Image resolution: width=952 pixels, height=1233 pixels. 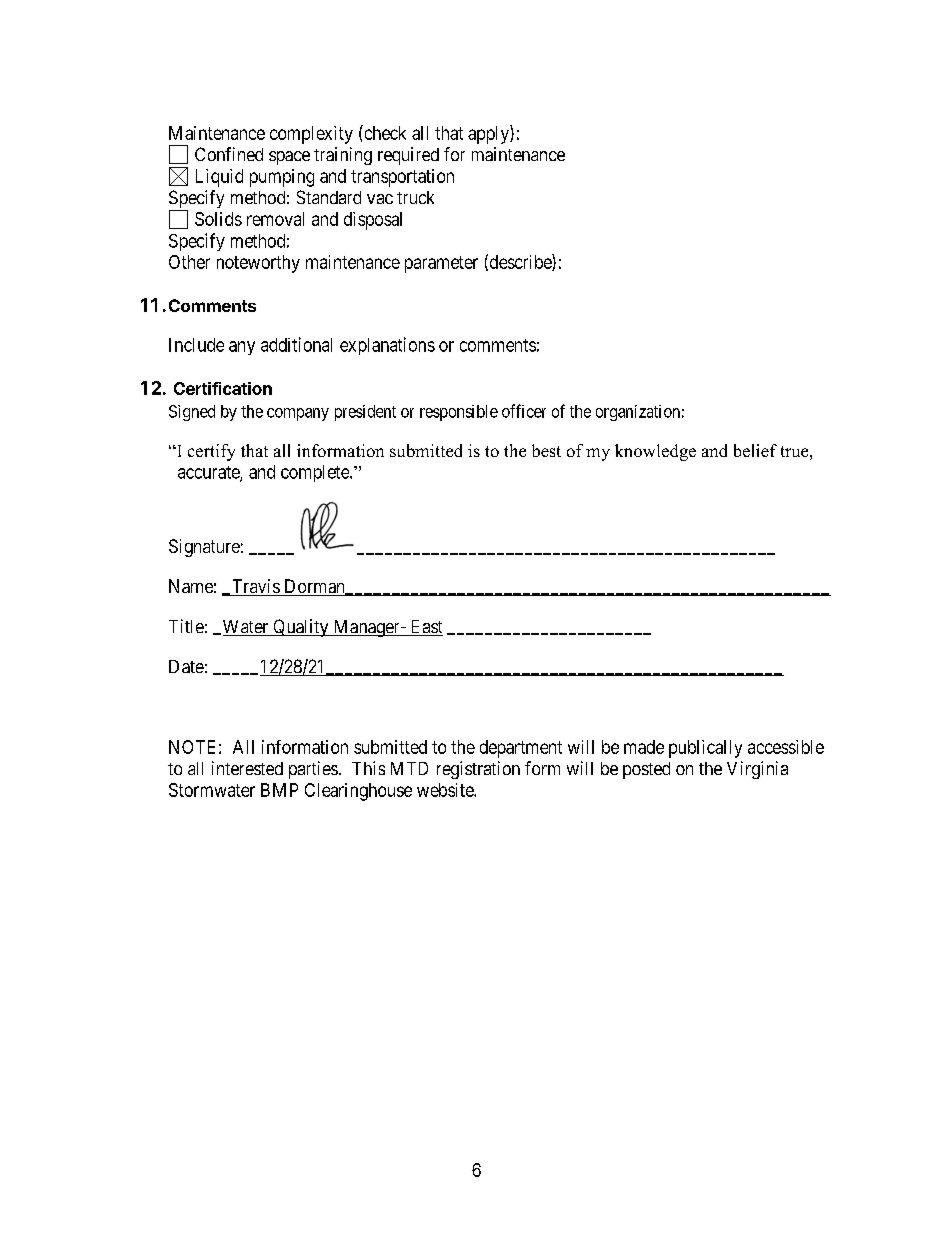 I want to click on Quality, so click(x=301, y=628).
